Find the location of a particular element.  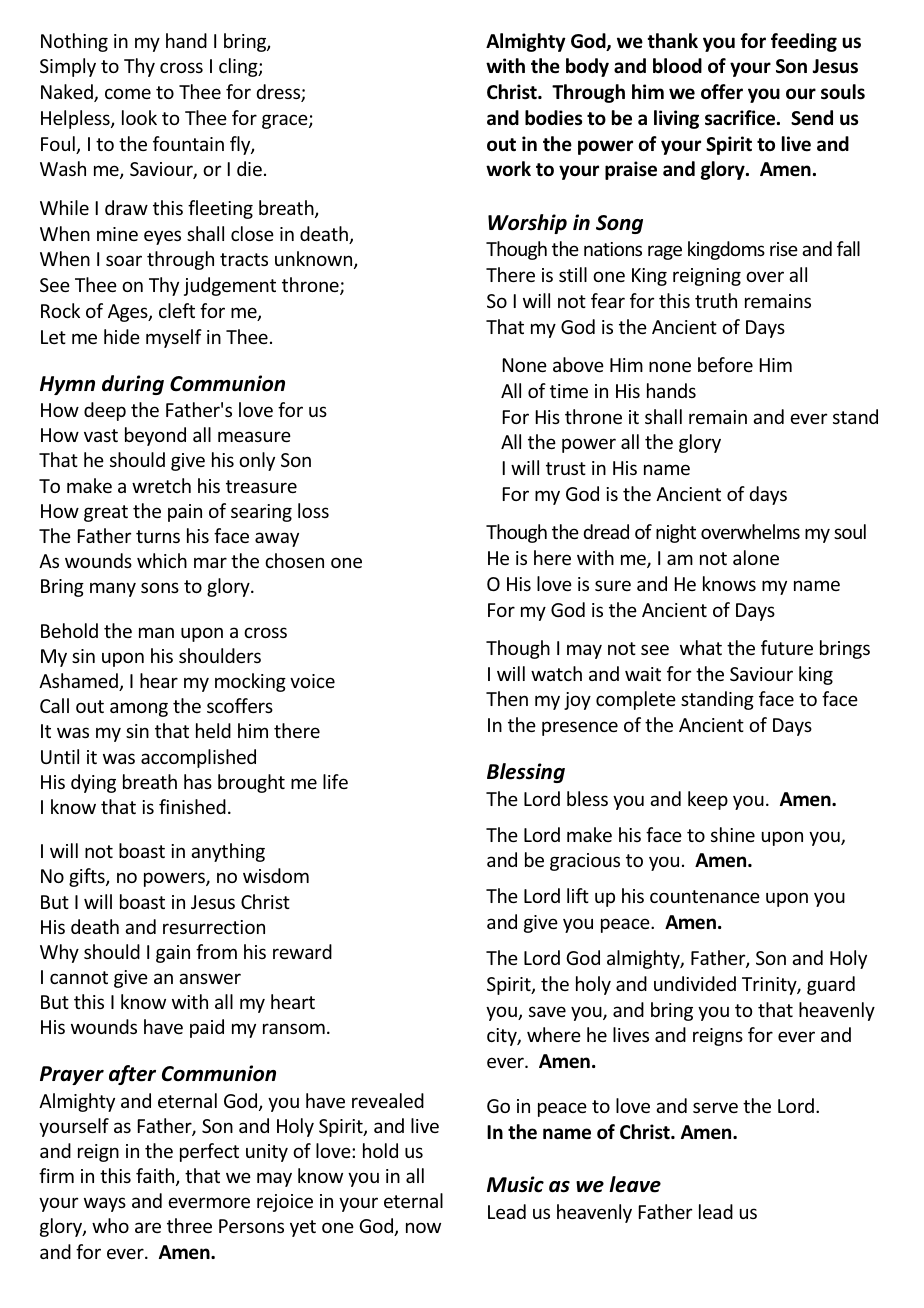

sacrifice is located at coordinates (741, 118).
